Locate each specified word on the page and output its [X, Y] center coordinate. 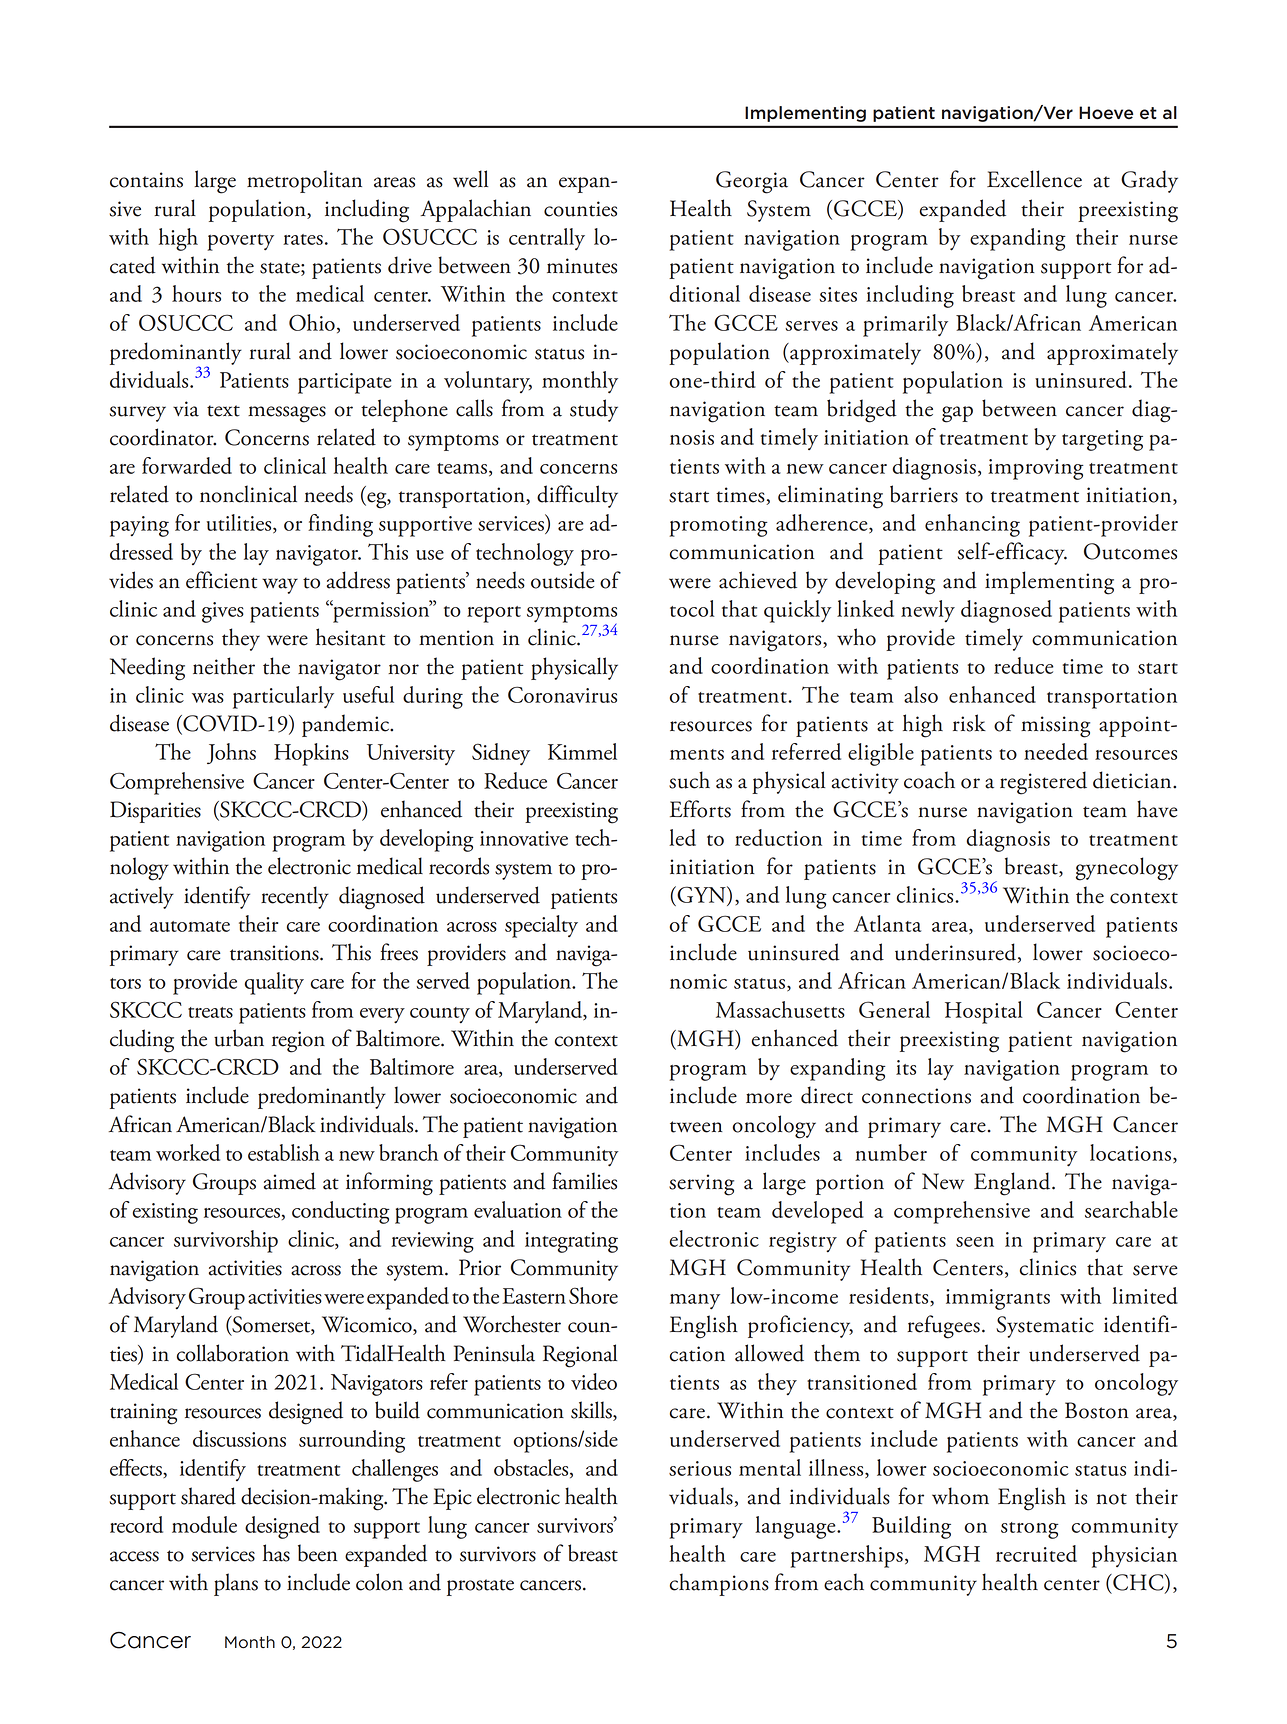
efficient [221, 580]
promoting [719, 526]
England [1013, 1184]
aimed [290, 1181]
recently [295, 897]
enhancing [972, 525]
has [276, 1553]
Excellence [1034, 179]
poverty [241, 242]
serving [701, 1185]
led [682, 837]
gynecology [1127, 869]
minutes [582, 266]
